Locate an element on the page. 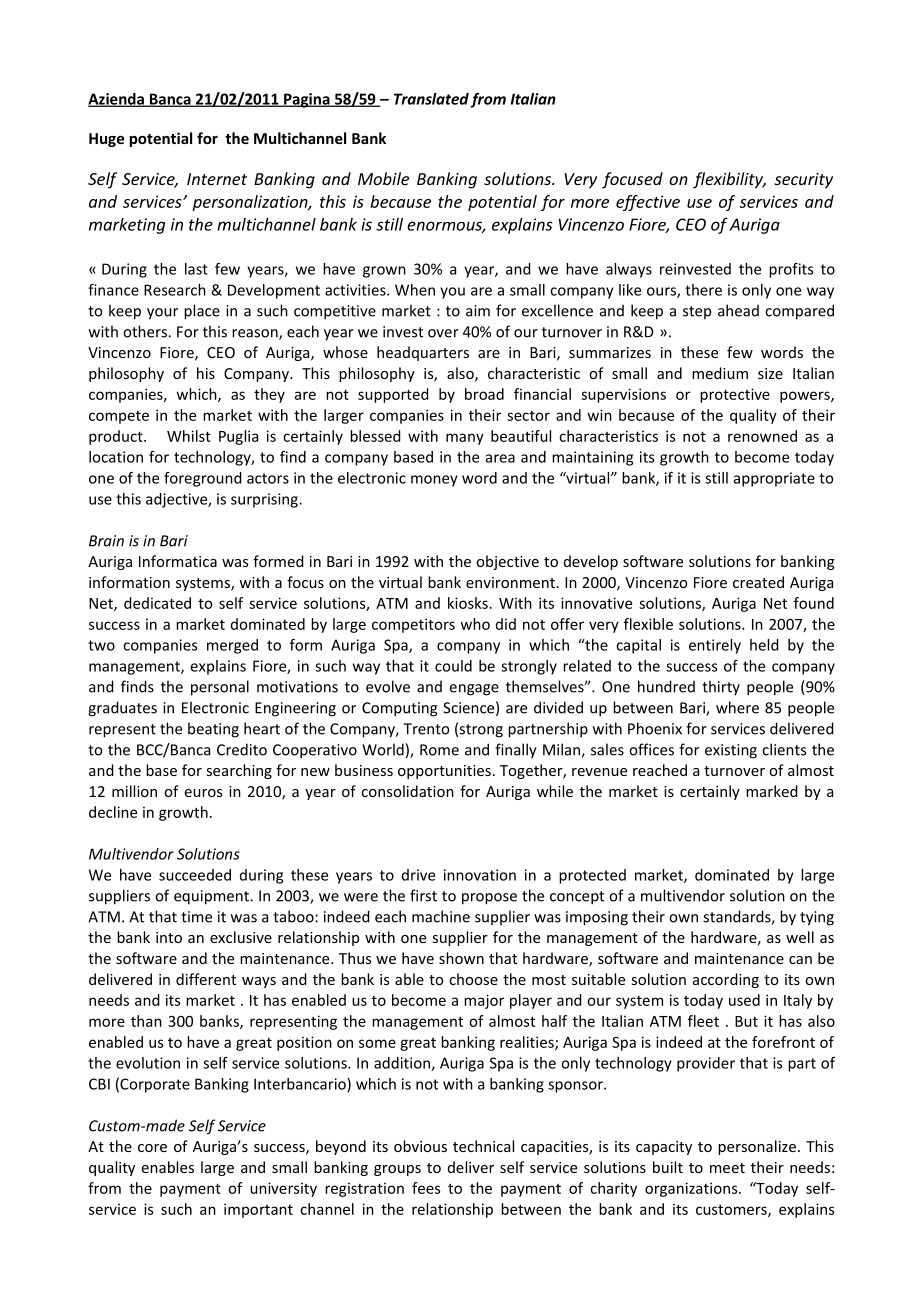  marked is located at coordinates (772, 791).
